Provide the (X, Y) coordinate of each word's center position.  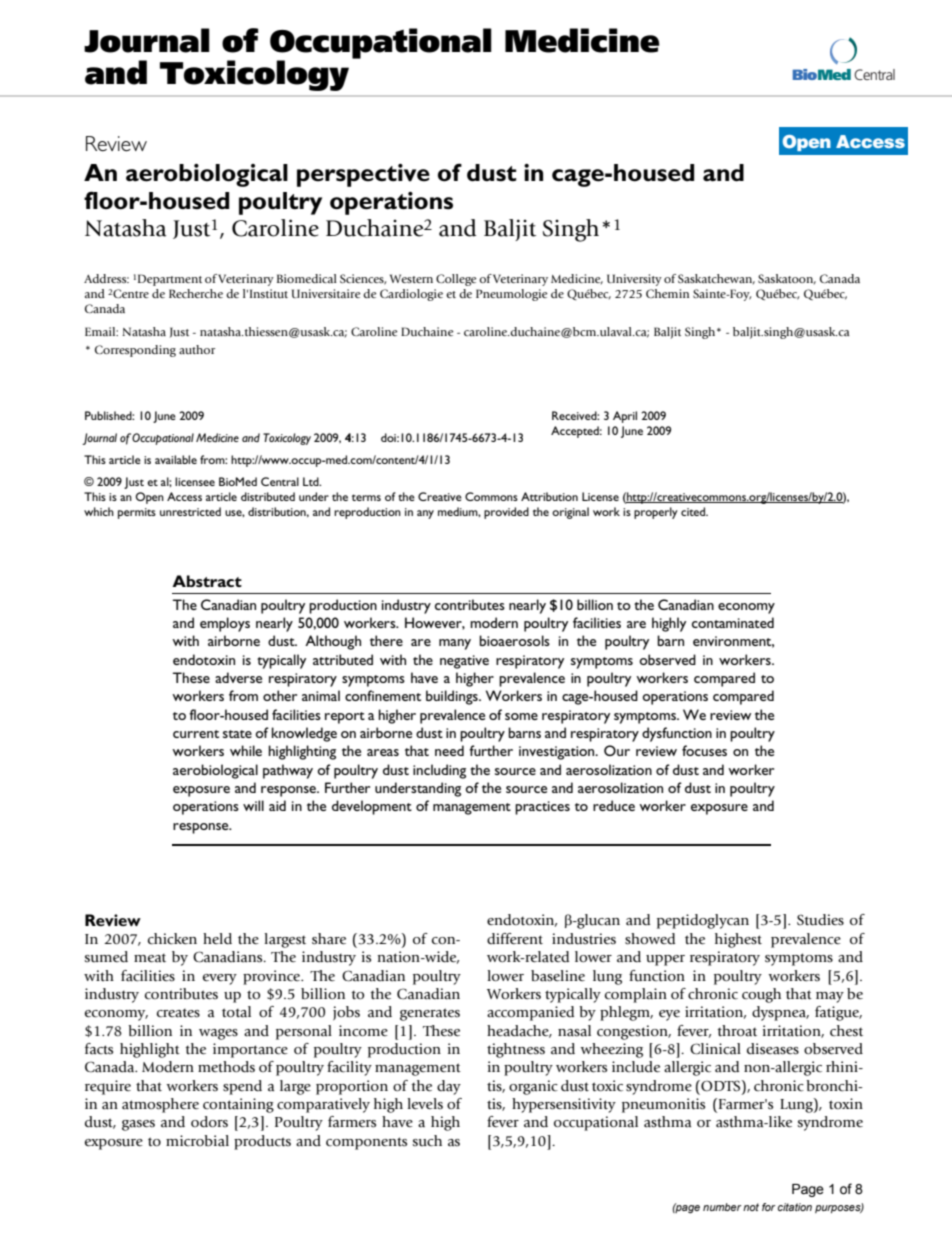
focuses (704, 750)
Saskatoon (787, 279)
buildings (453, 697)
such (427, 1141)
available (176, 459)
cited (694, 511)
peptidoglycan (703, 921)
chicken (172, 939)
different (515, 938)
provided (506, 513)
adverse (238, 677)
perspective (363, 175)
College (456, 280)
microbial (197, 1141)
